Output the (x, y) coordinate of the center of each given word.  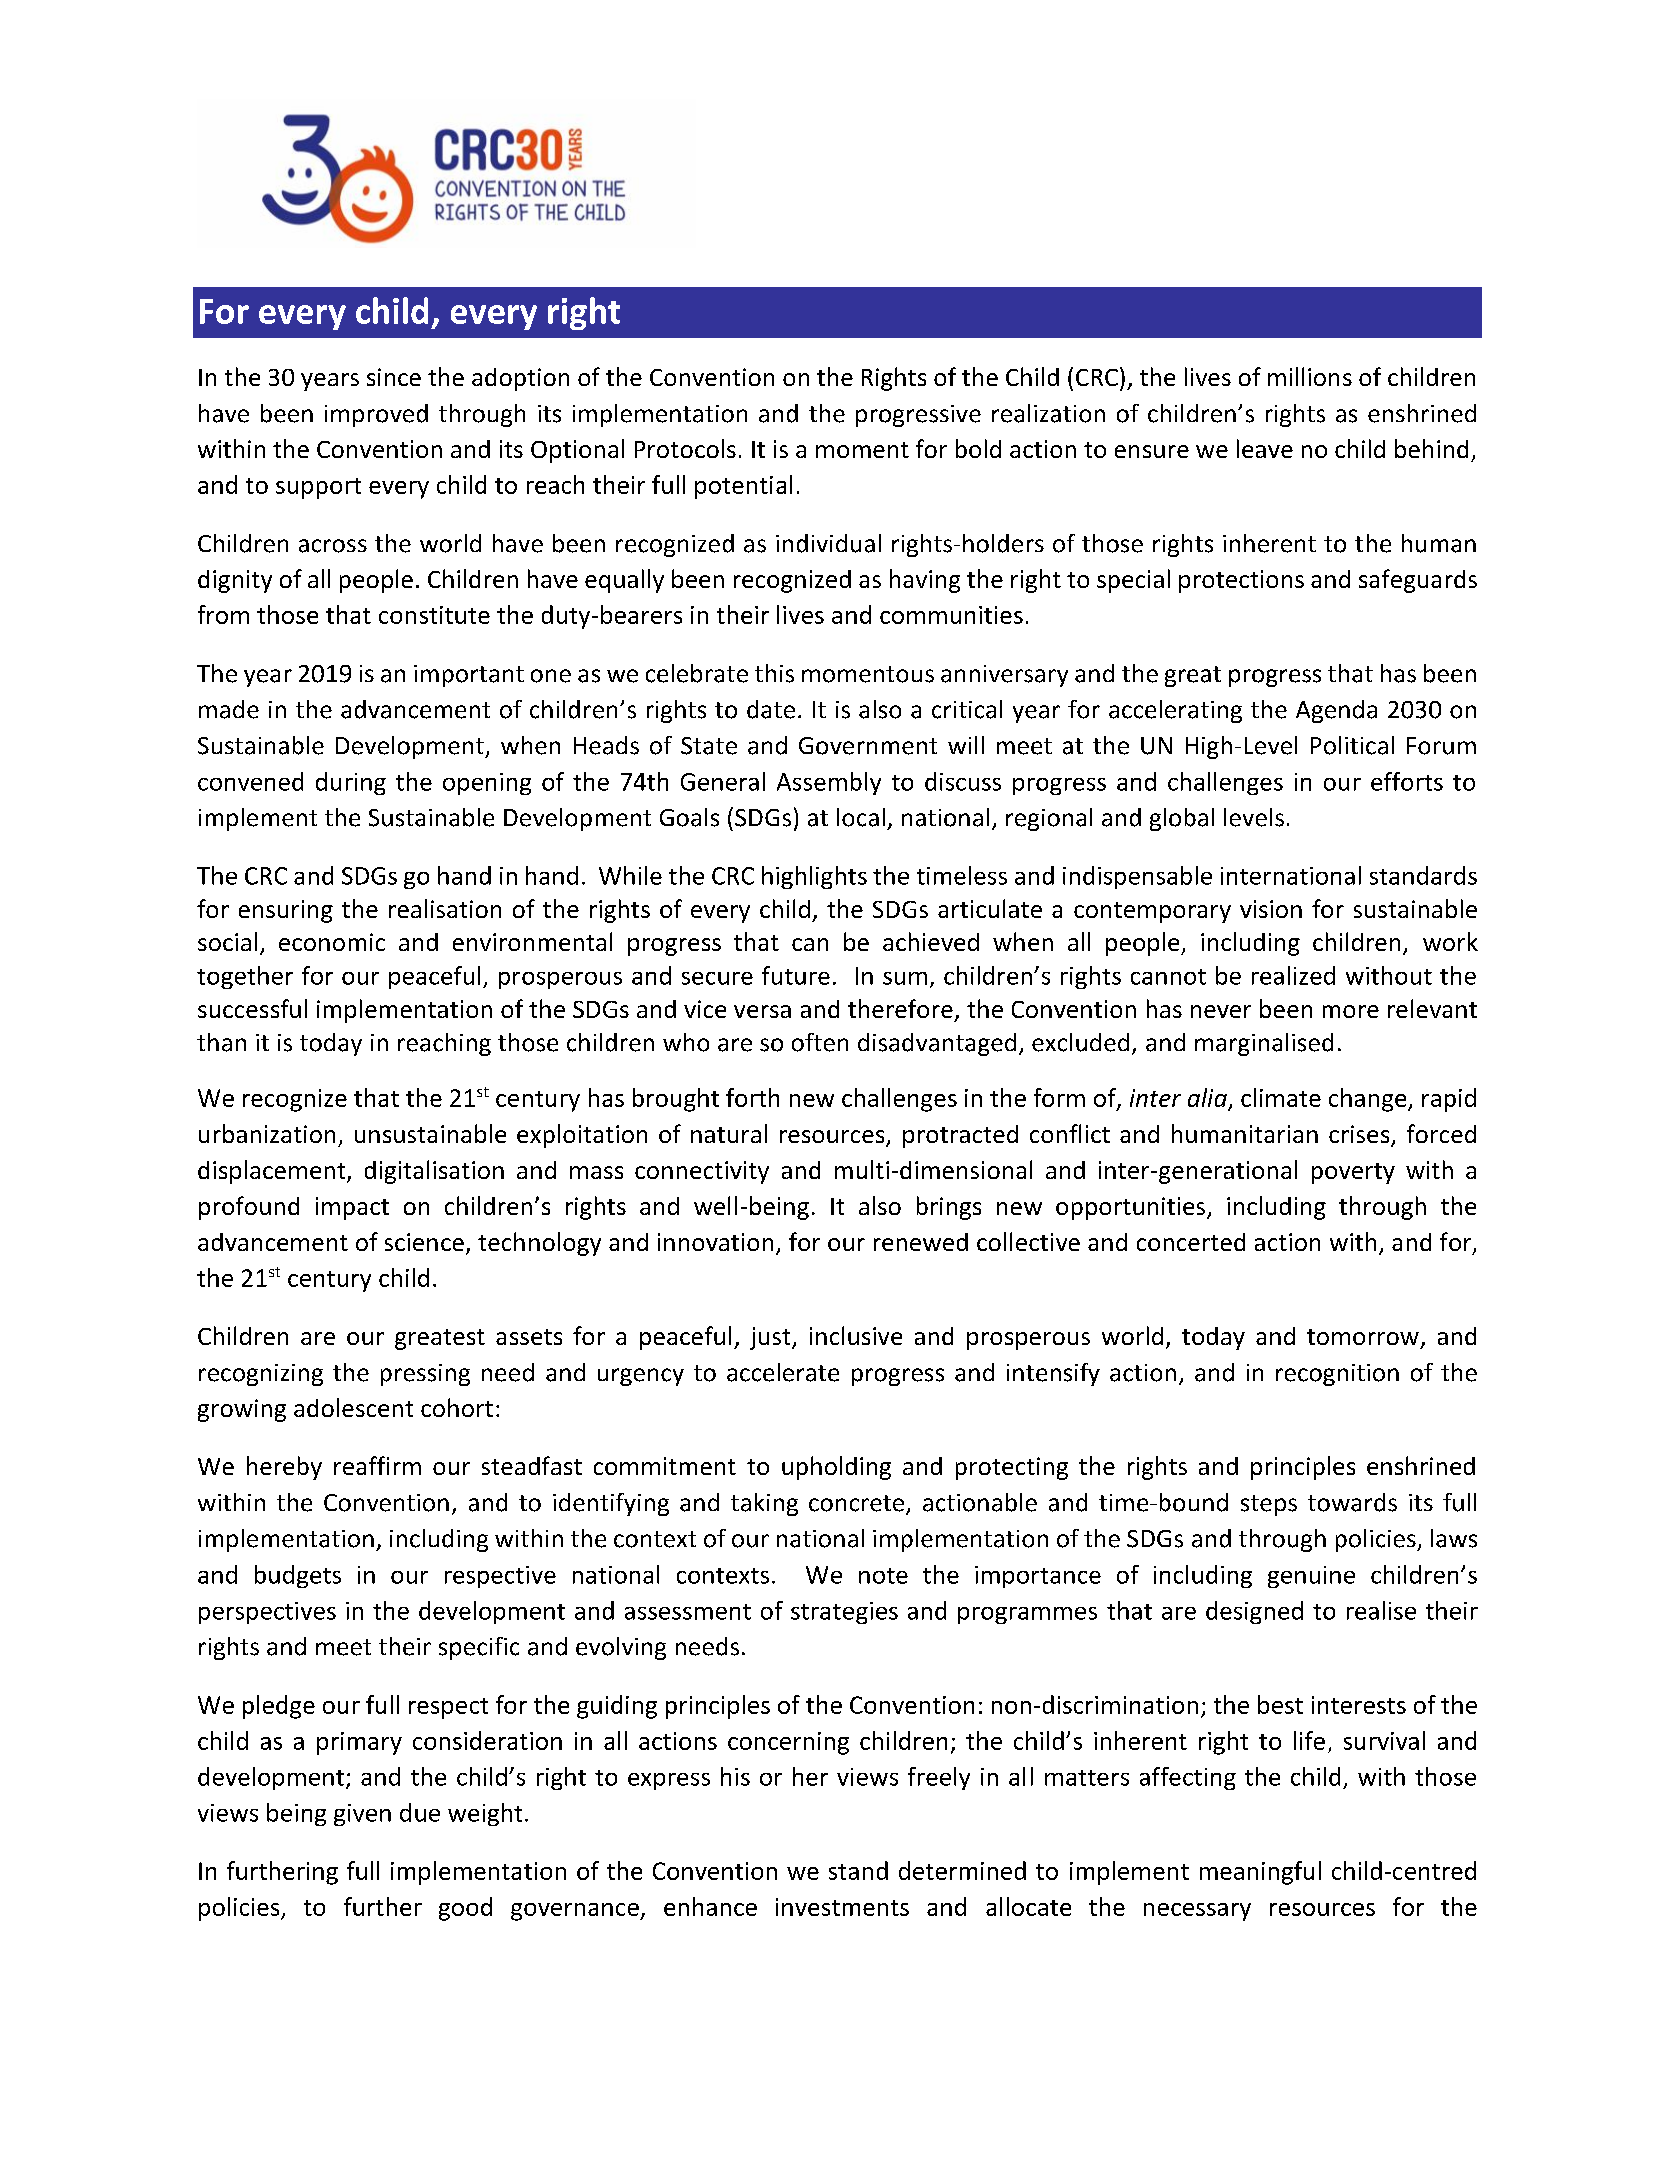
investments (842, 1907)
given (362, 1815)
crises (1360, 1135)
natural (729, 1133)
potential (743, 487)
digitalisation (434, 1172)
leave (1265, 448)
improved (376, 415)
